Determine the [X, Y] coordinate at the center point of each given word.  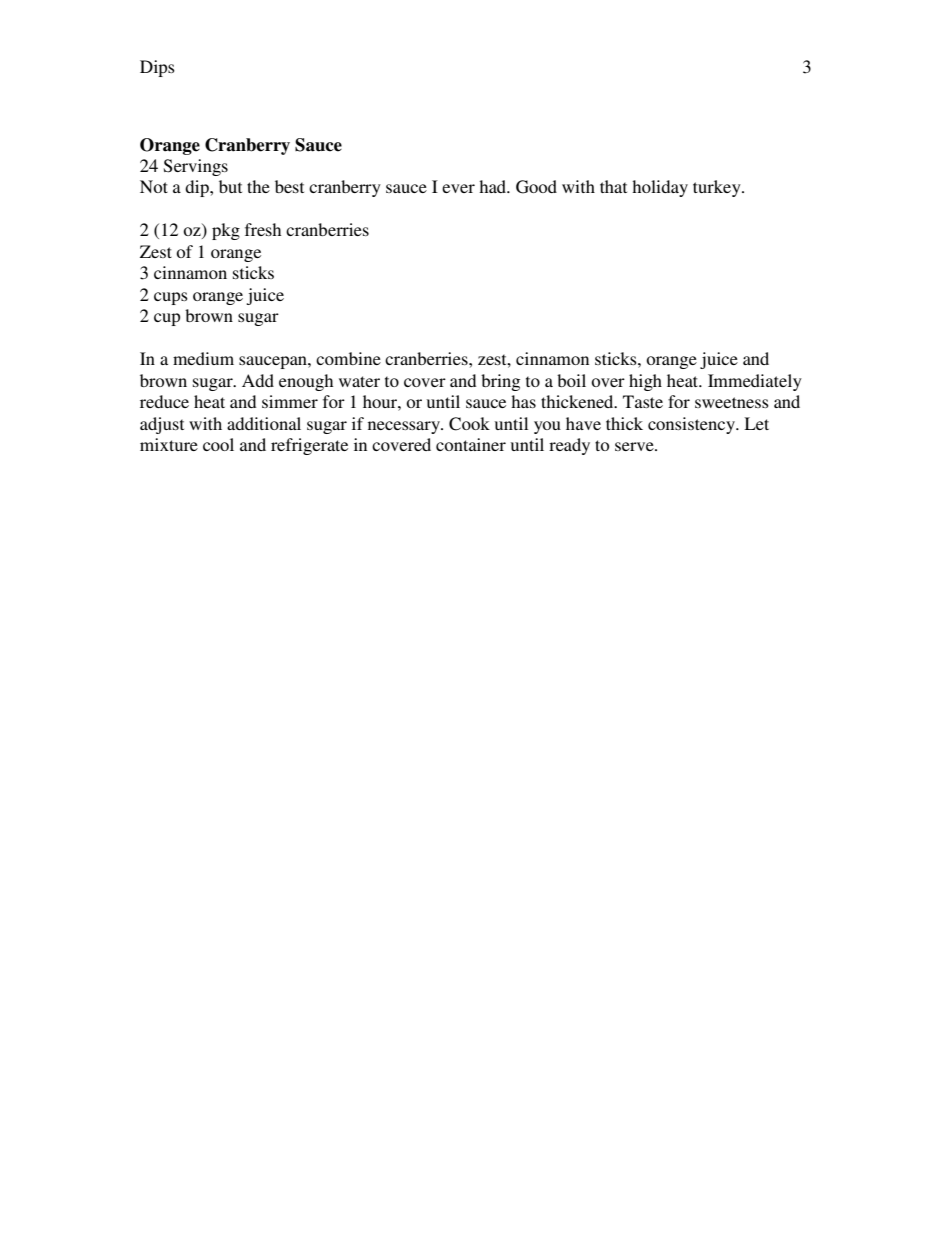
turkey [718, 188]
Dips [157, 68]
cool [218, 444]
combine [348, 358]
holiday [660, 188]
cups [171, 298]
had [494, 186]
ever [458, 188]
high [645, 382]
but [230, 186]
